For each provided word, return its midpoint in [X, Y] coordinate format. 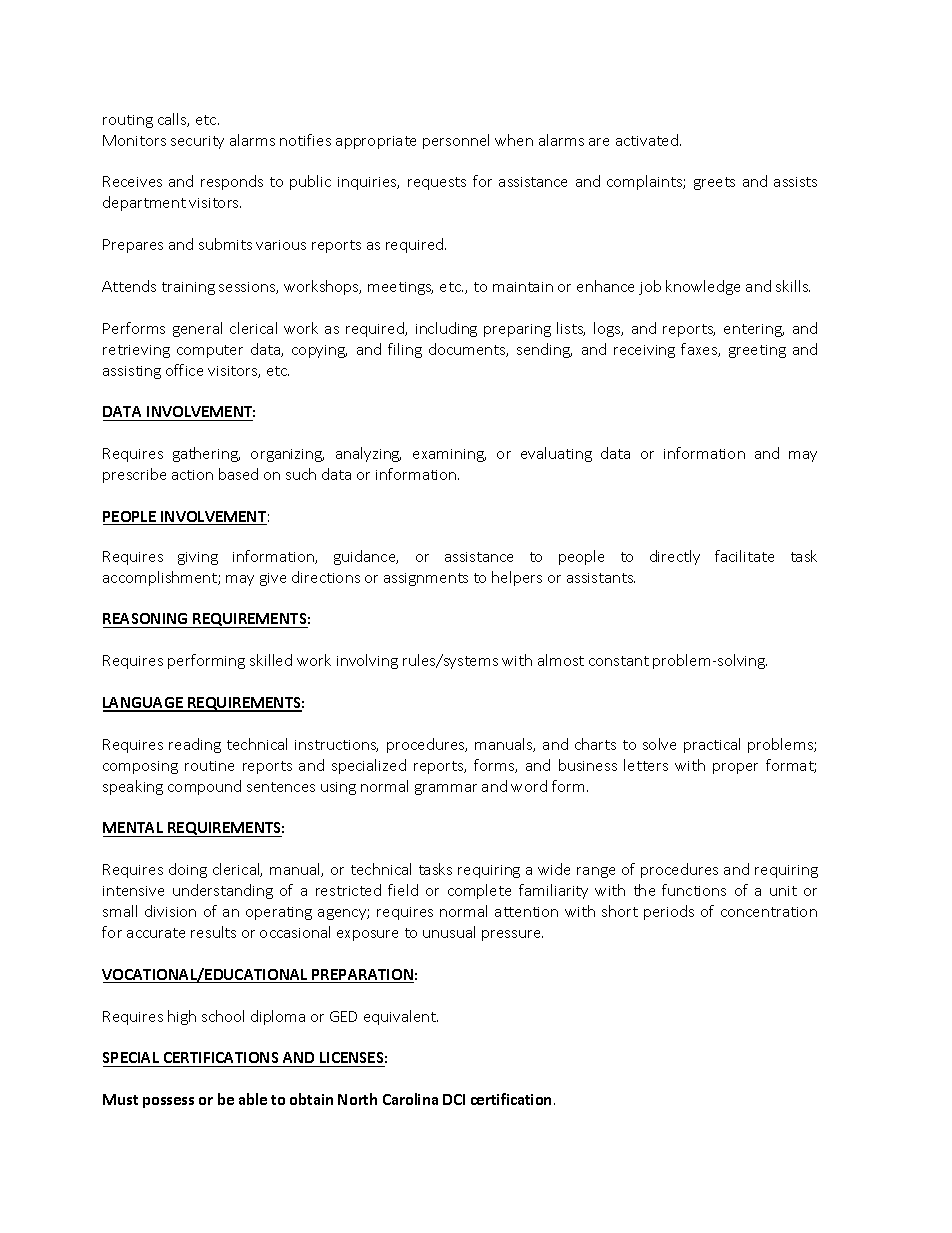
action [192, 475]
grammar [446, 789]
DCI [454, 1099]
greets [714, 183]
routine [209, 766]
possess [168, 1102]
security [197, 142]
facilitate [744, 556]
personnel [456, 141]
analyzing [368, 454]
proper [735, 768]
